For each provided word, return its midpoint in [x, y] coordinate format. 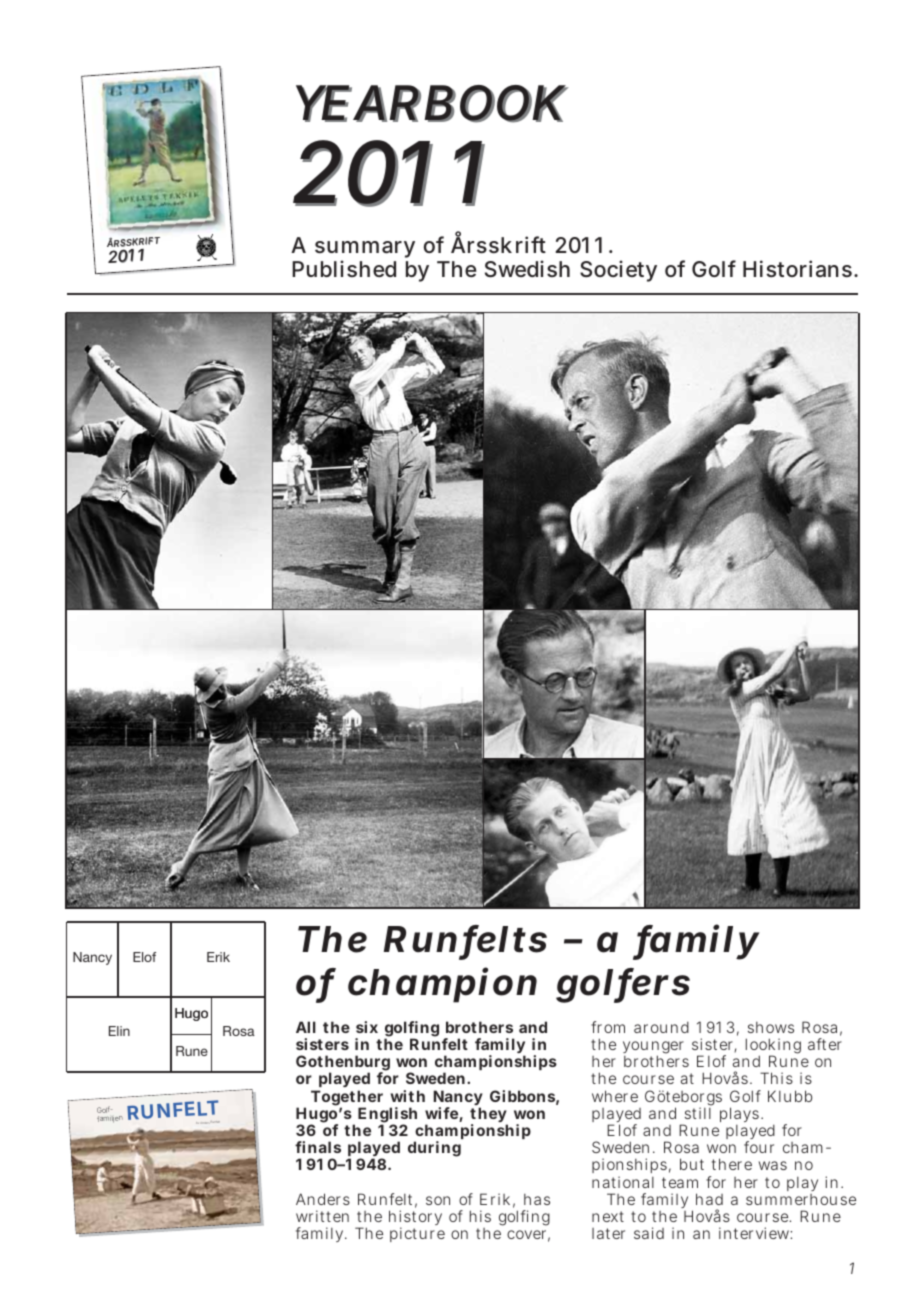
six [367, 1027]
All [306, 1027]
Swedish [527, 269]
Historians [797, 268]
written [322, 1216]
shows [771, 1027]
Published [344, 268]
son [438, 1200]
